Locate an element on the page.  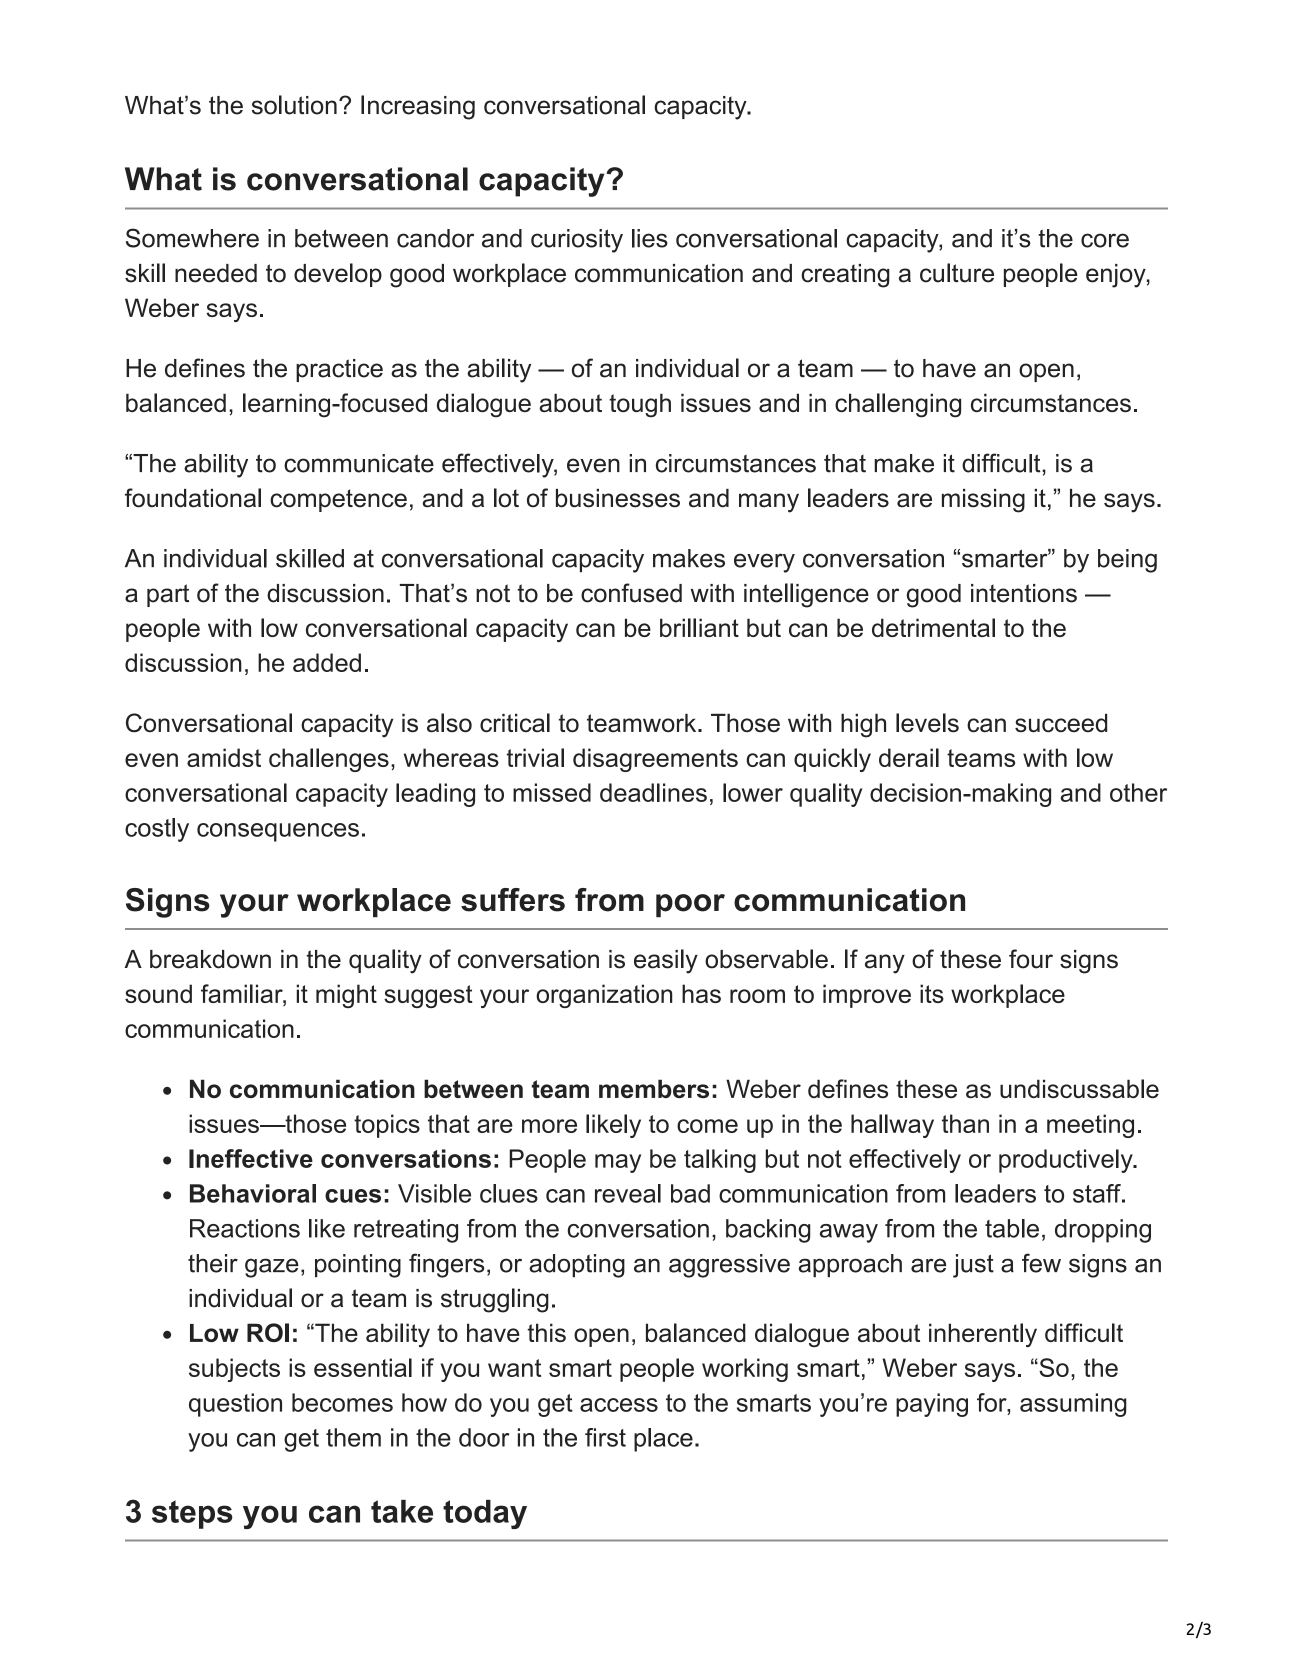
consequences is located at coordinates (278, 832).
